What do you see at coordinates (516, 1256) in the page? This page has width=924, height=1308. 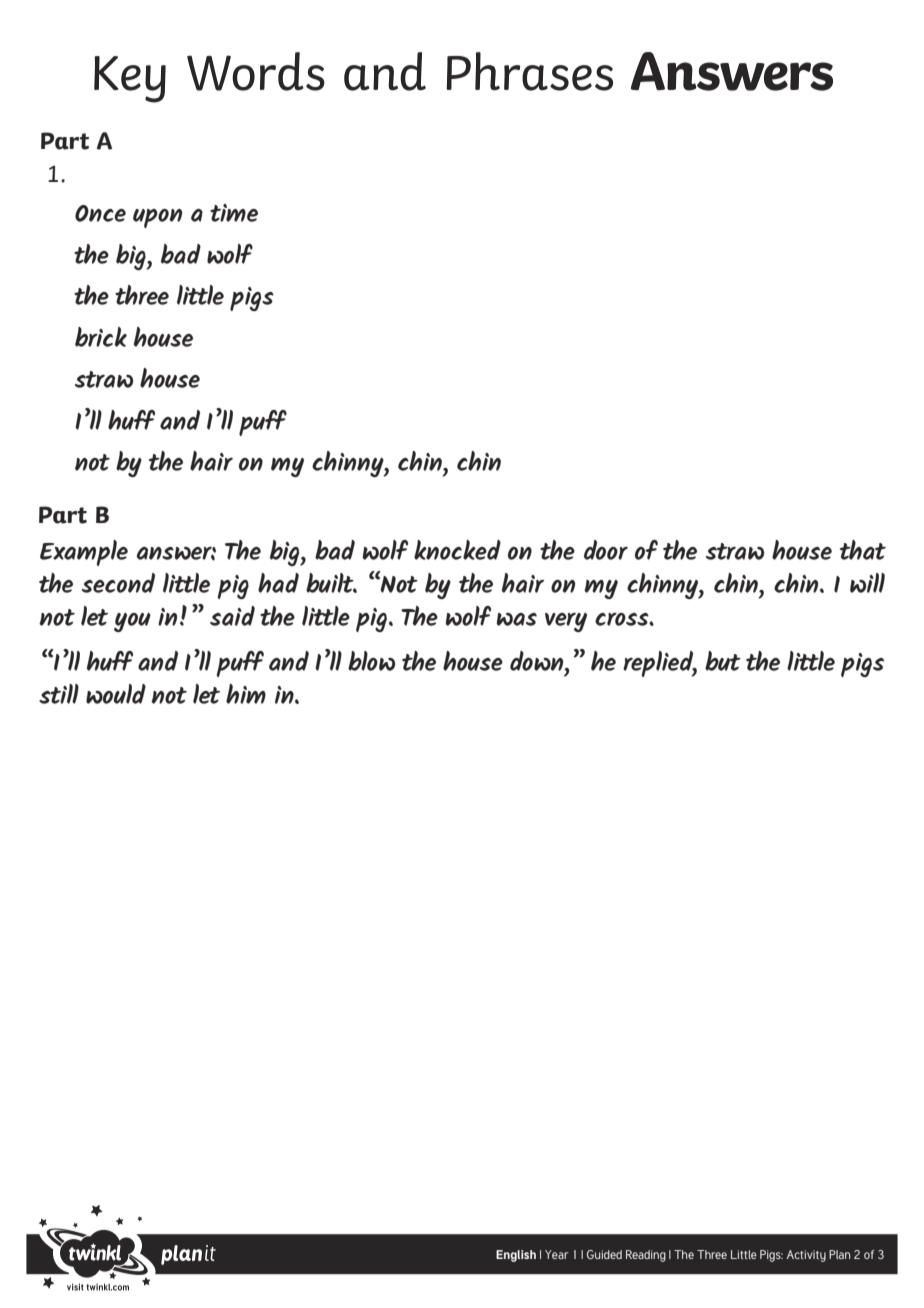 I see `English` at bounding box center [516, 1256].
